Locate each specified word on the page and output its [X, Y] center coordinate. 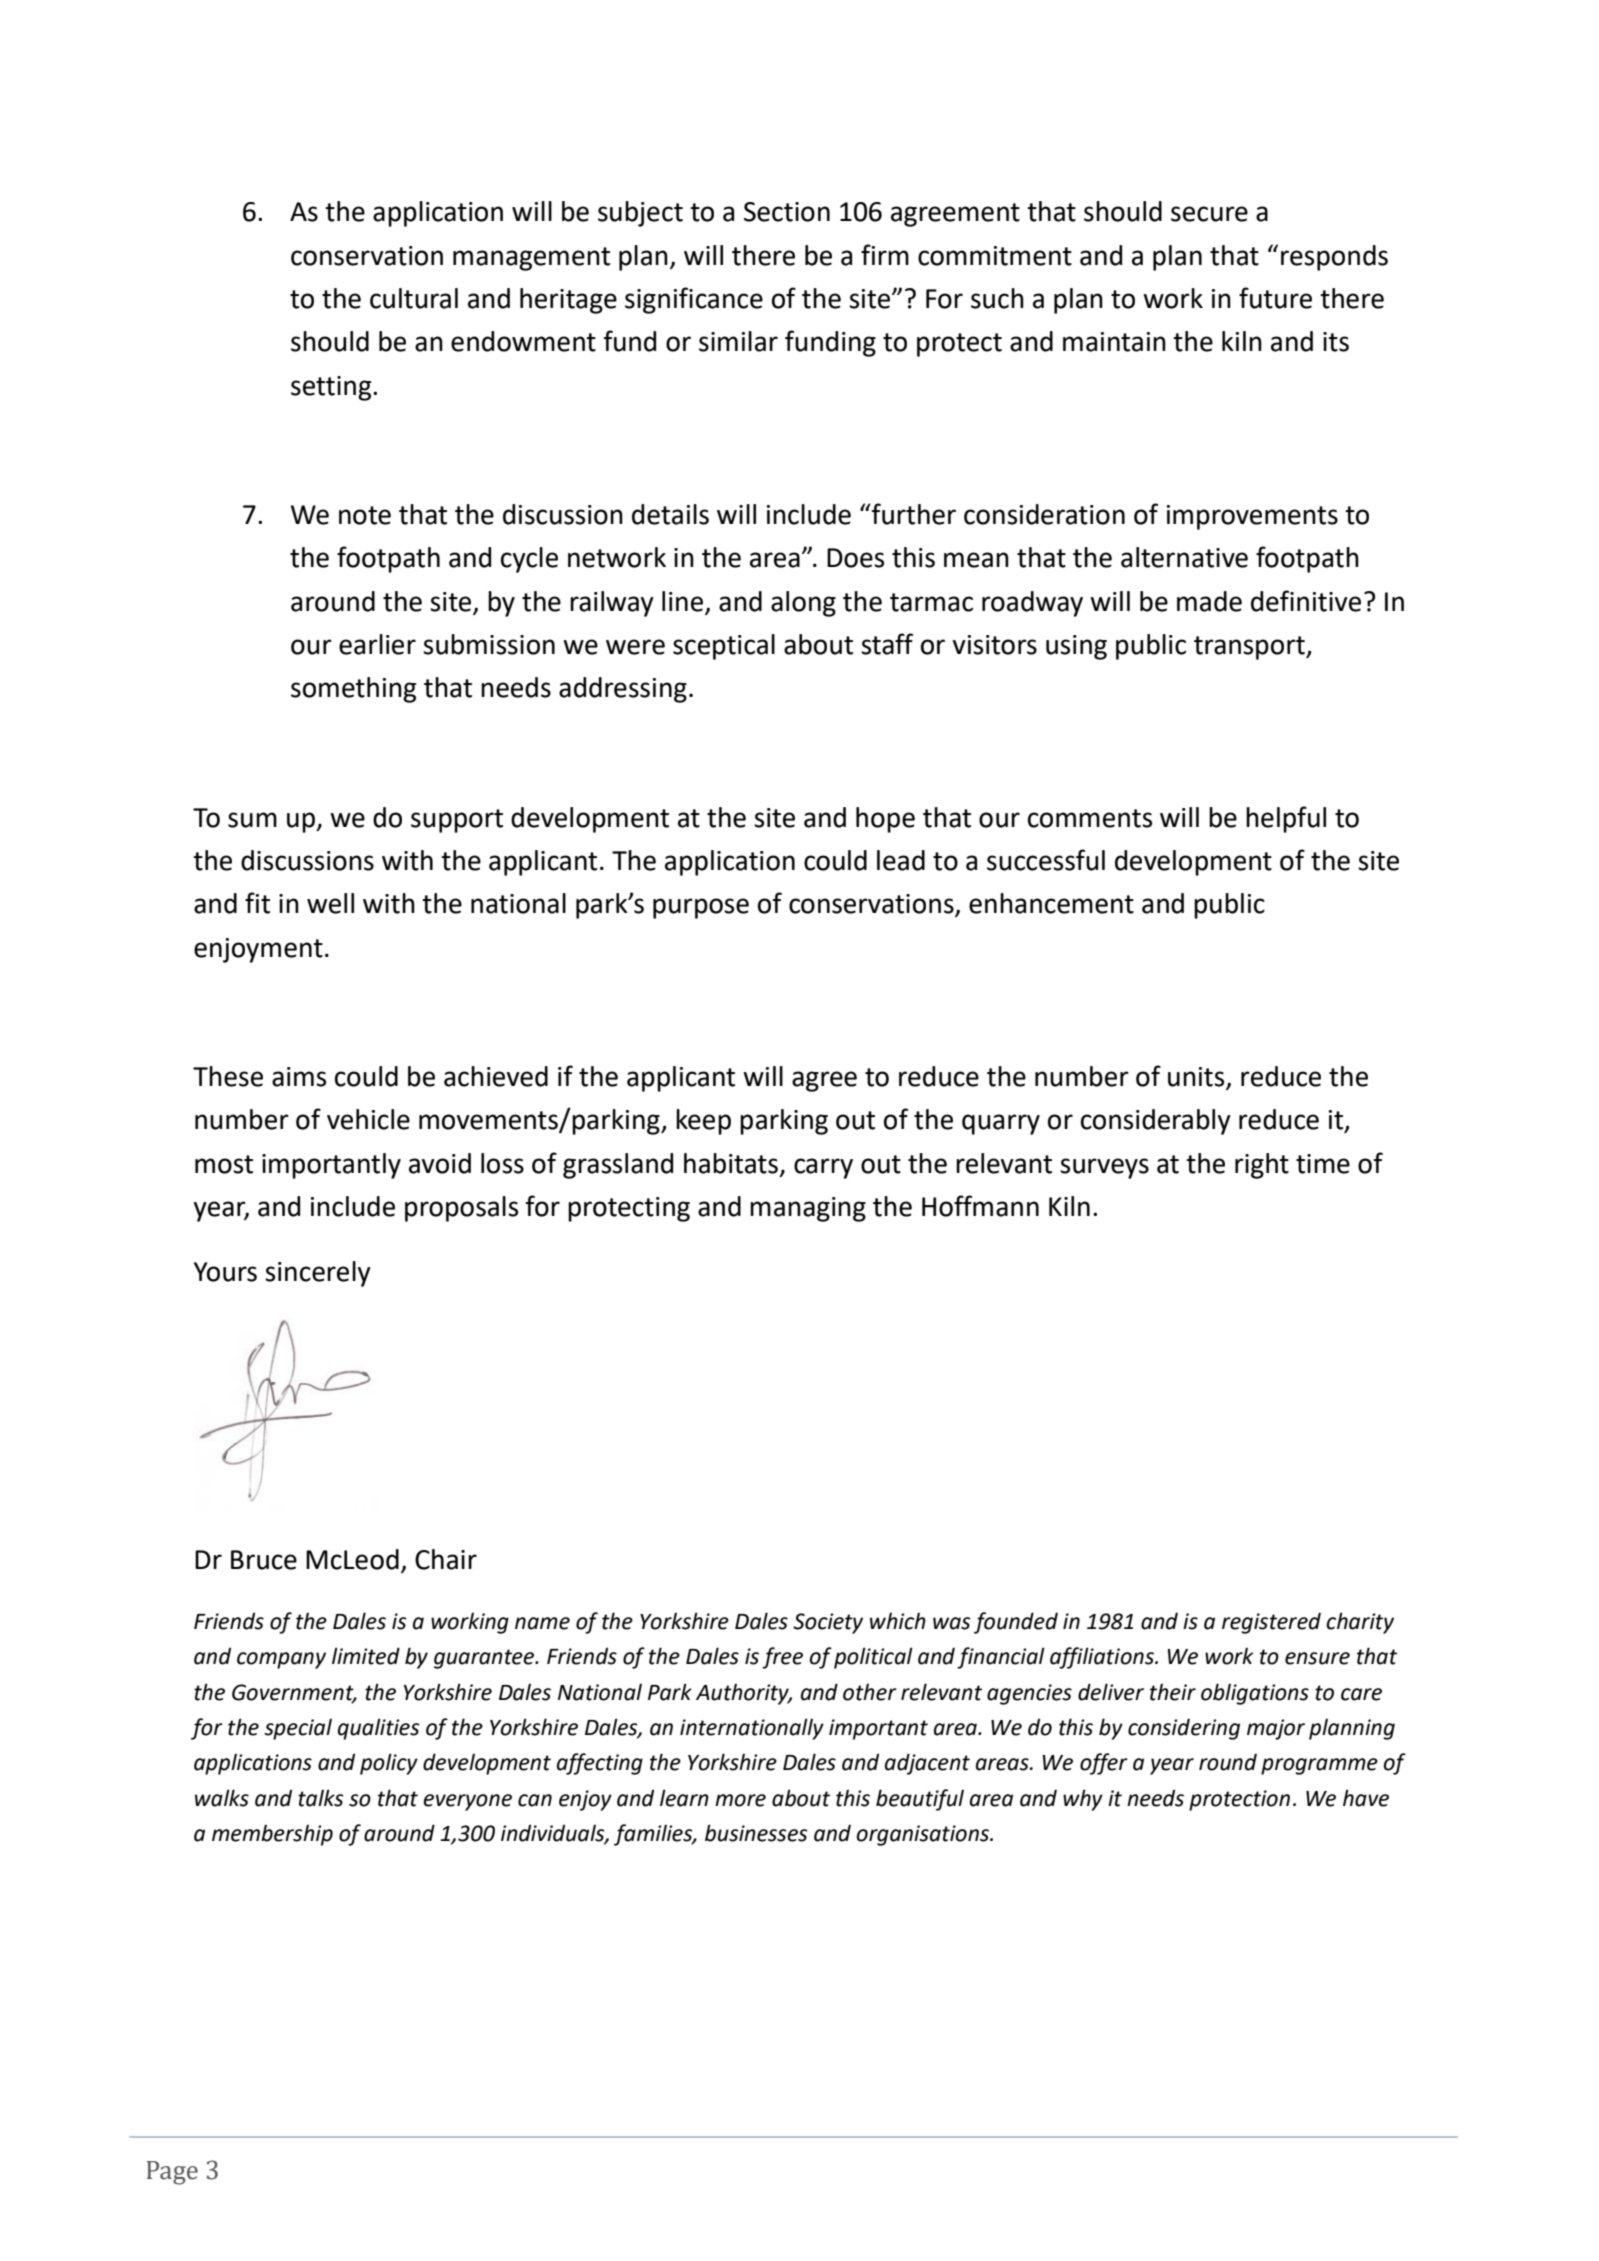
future [1275, 298]
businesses [756, 1833]
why [1083, 1800]
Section [787, 212]
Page [172, 2173]
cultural [414, 298]
